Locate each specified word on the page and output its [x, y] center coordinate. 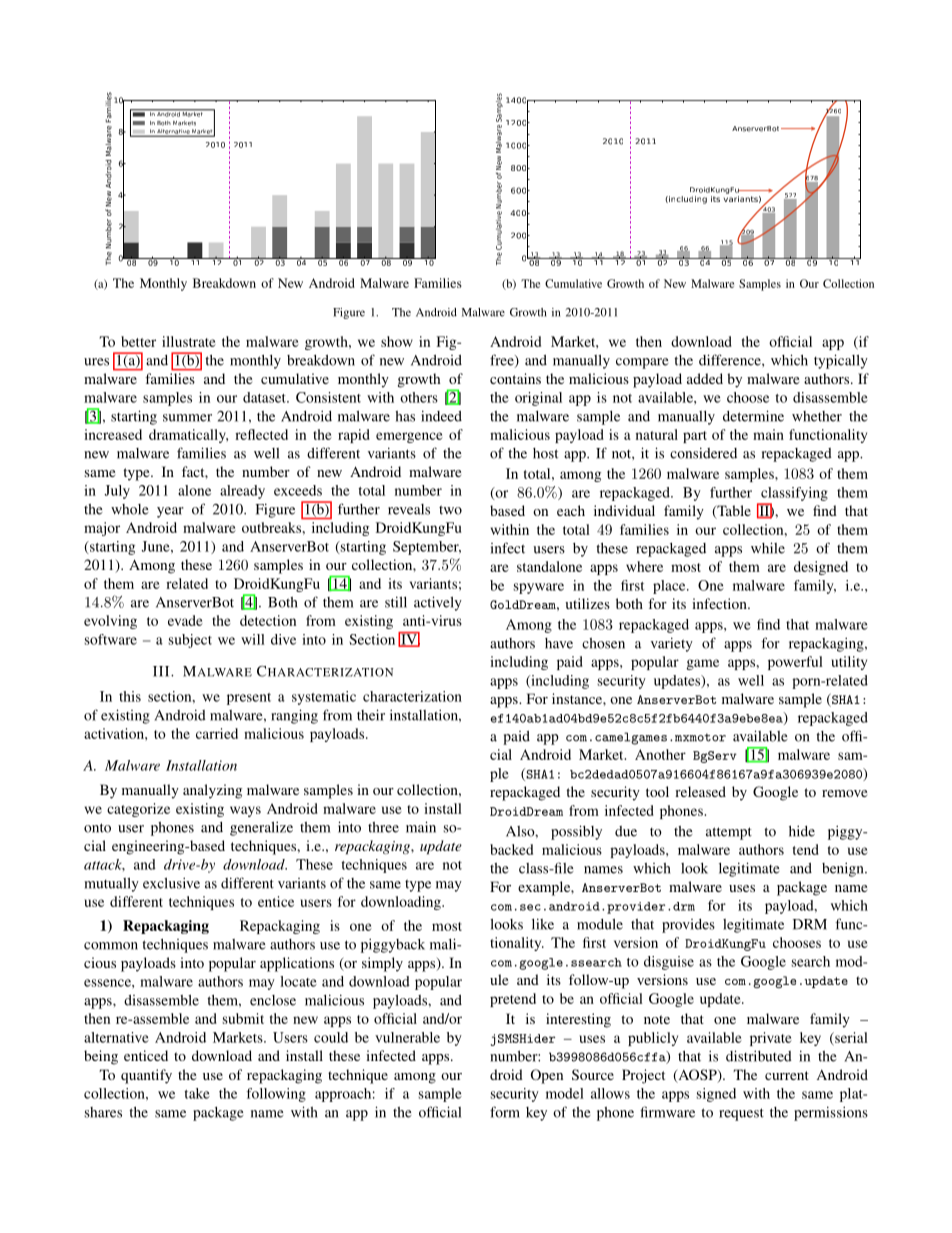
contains [515, 378]
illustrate [189, 341]
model [565, 1093]
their [371, 715]
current [787, 1075]
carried [217, 733]
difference [731, 360]
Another [660, 754]
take [197, 1093]
